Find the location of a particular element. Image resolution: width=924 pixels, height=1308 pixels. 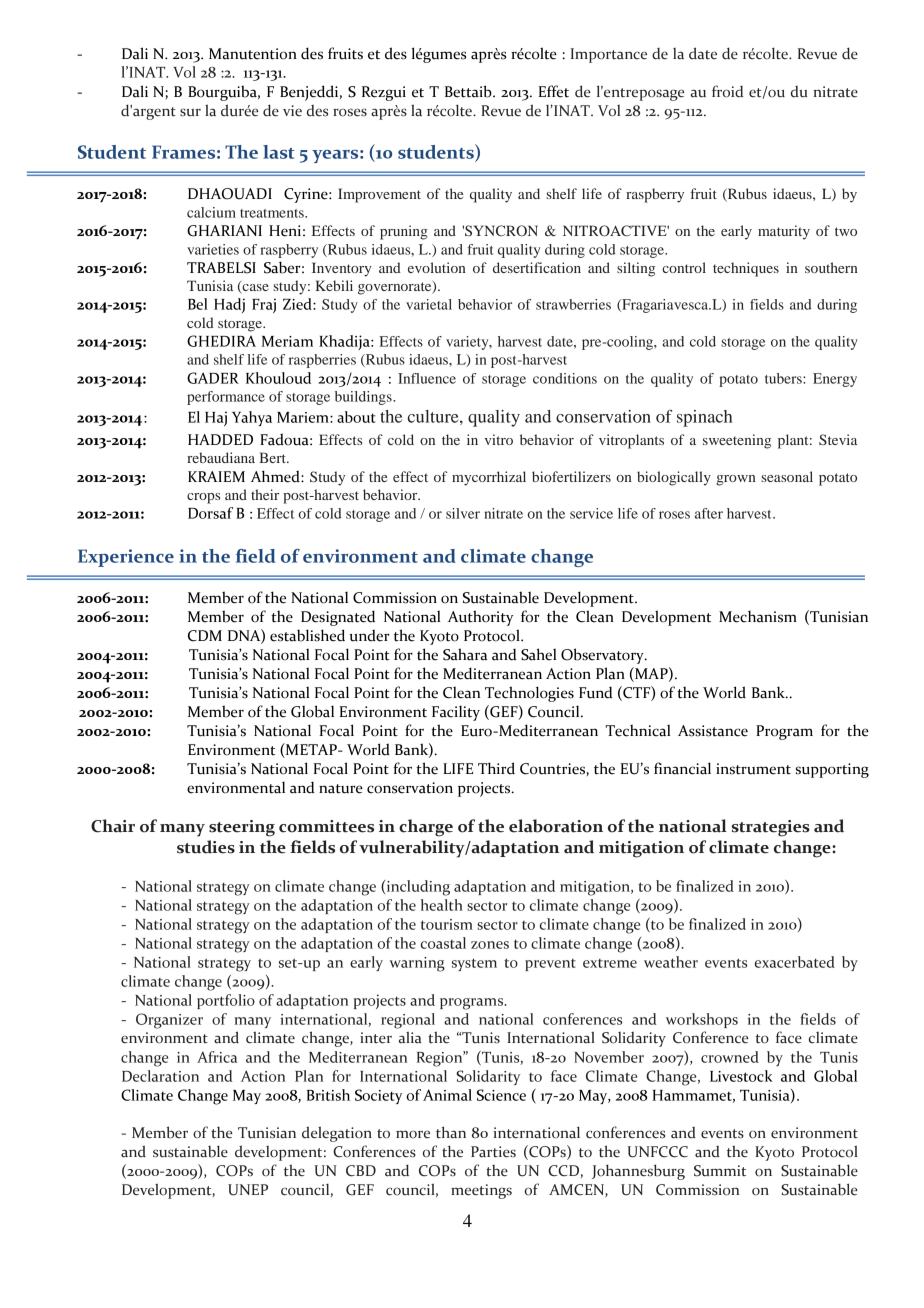

Authority is located at coordinates (481, 618).
